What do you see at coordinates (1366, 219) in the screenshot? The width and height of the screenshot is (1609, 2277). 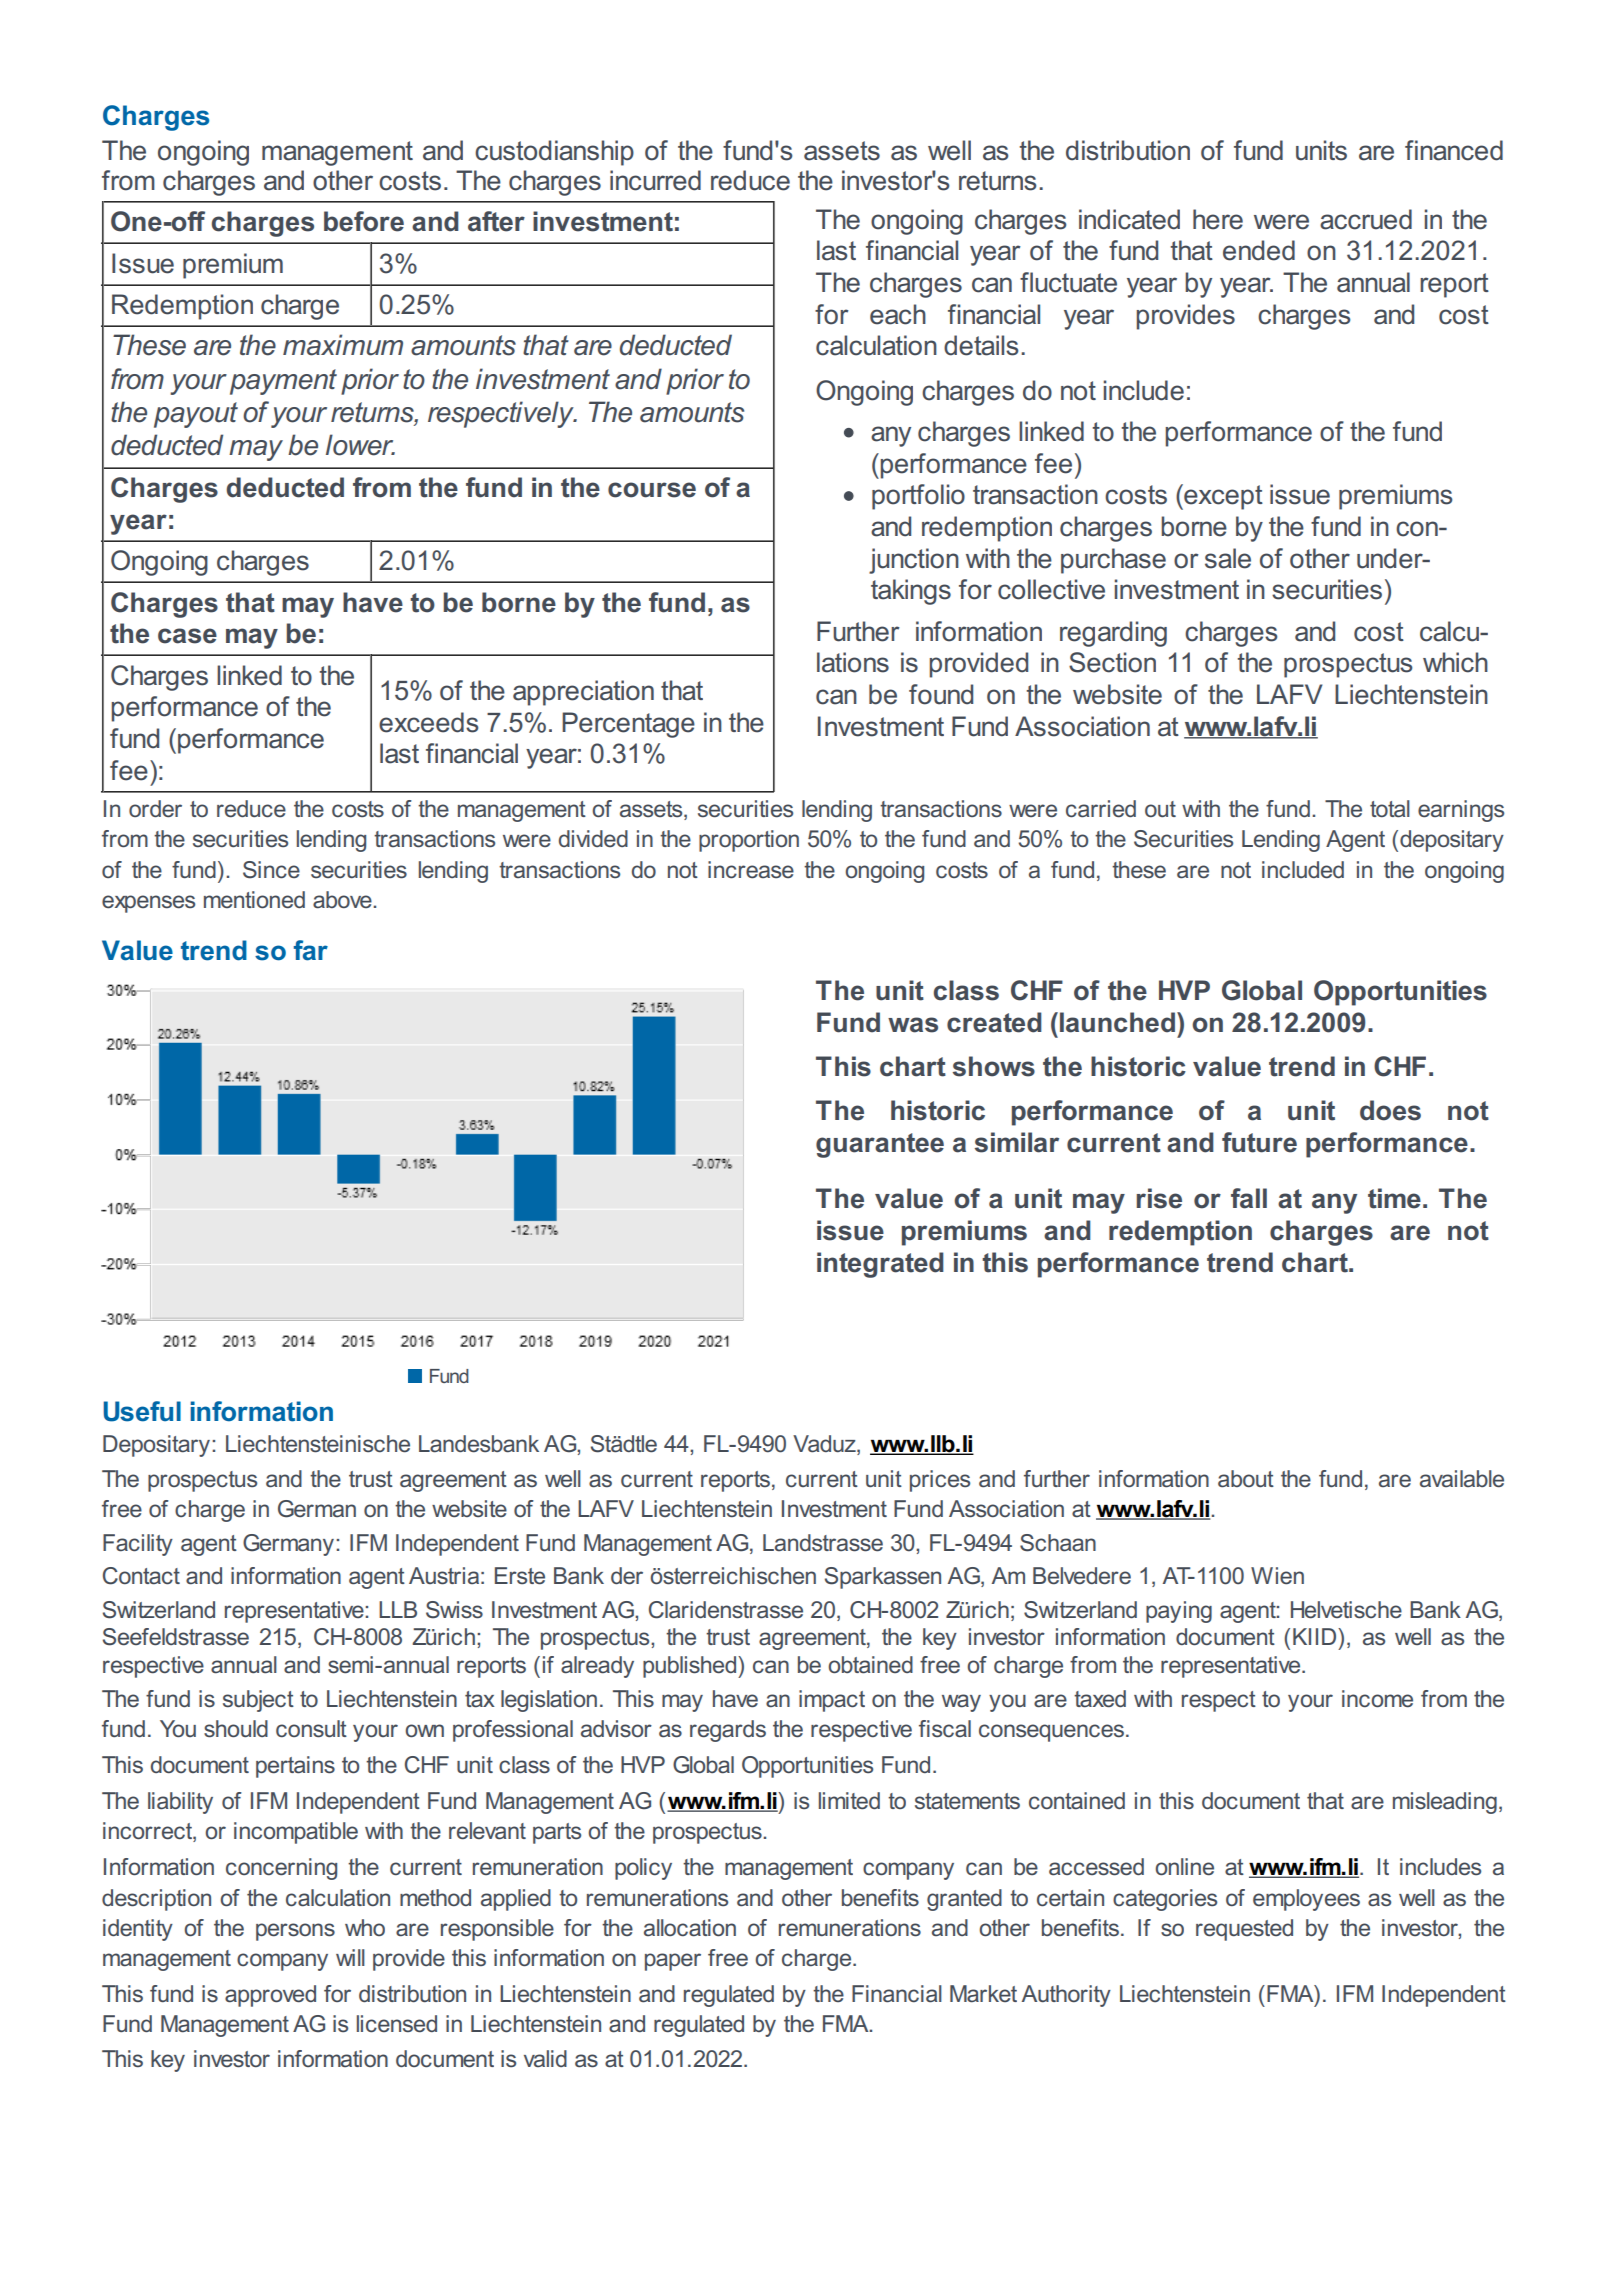 I see `accrued` at bounding box center [1366, 219].
